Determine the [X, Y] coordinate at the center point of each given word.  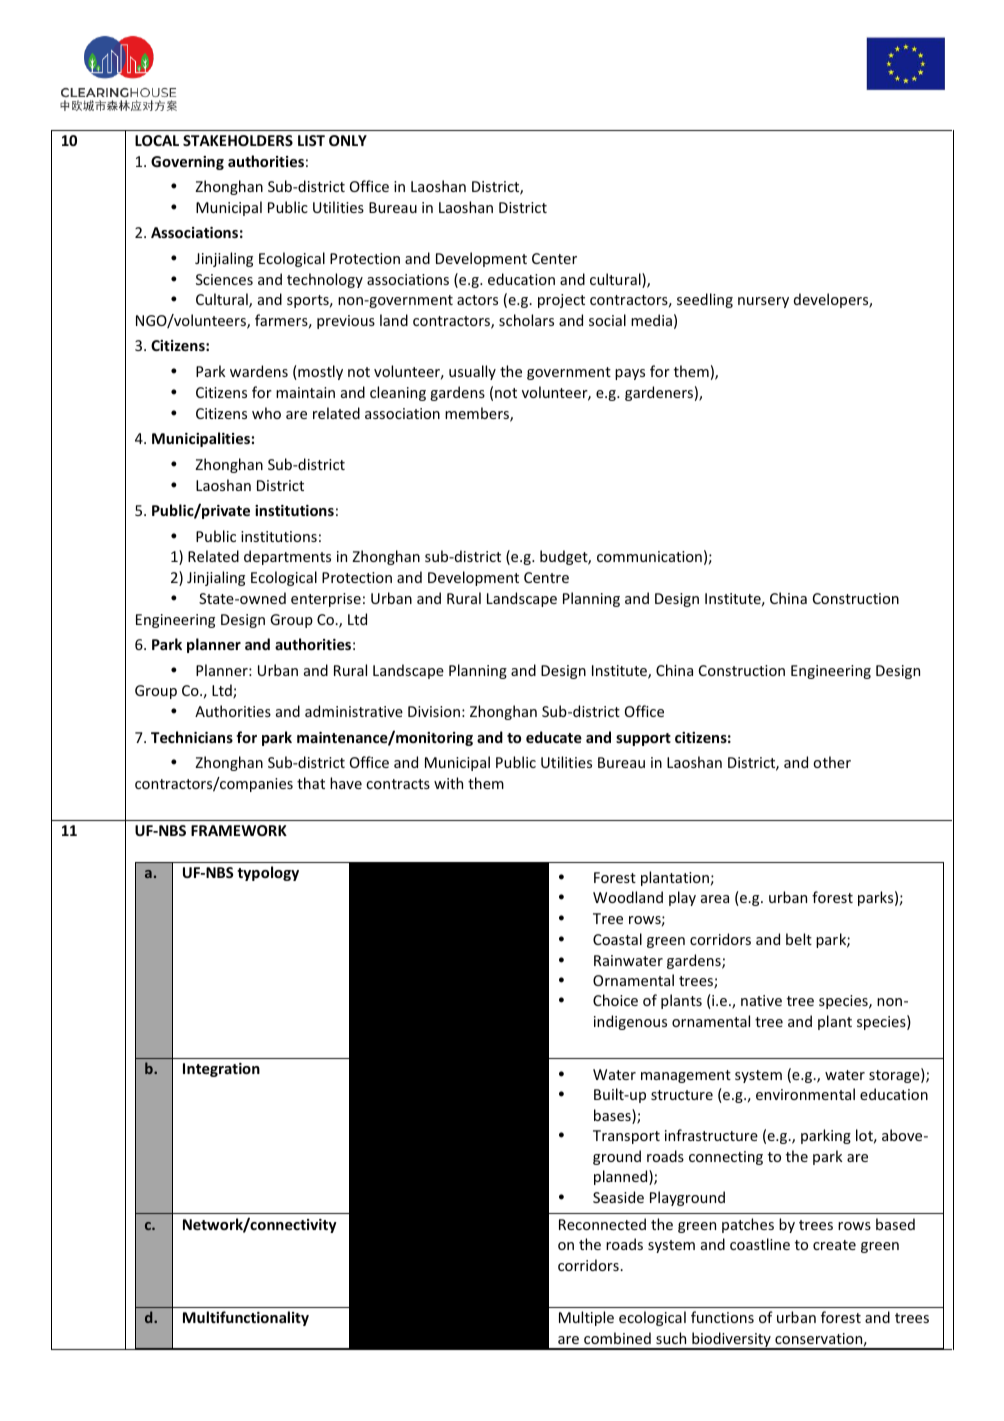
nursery [763, 302]
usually [472, 372]
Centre [546, 577]
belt [799, 939]
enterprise [326, 600]
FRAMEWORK [239, 830]
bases [613, 1116]
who [266, 413]
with [448, 783]
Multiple [586, 1318]
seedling [705, 300]
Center [554, 258]
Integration [221, 1070]
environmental [805, 1094]
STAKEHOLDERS [238, 140]
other [832, 762]
